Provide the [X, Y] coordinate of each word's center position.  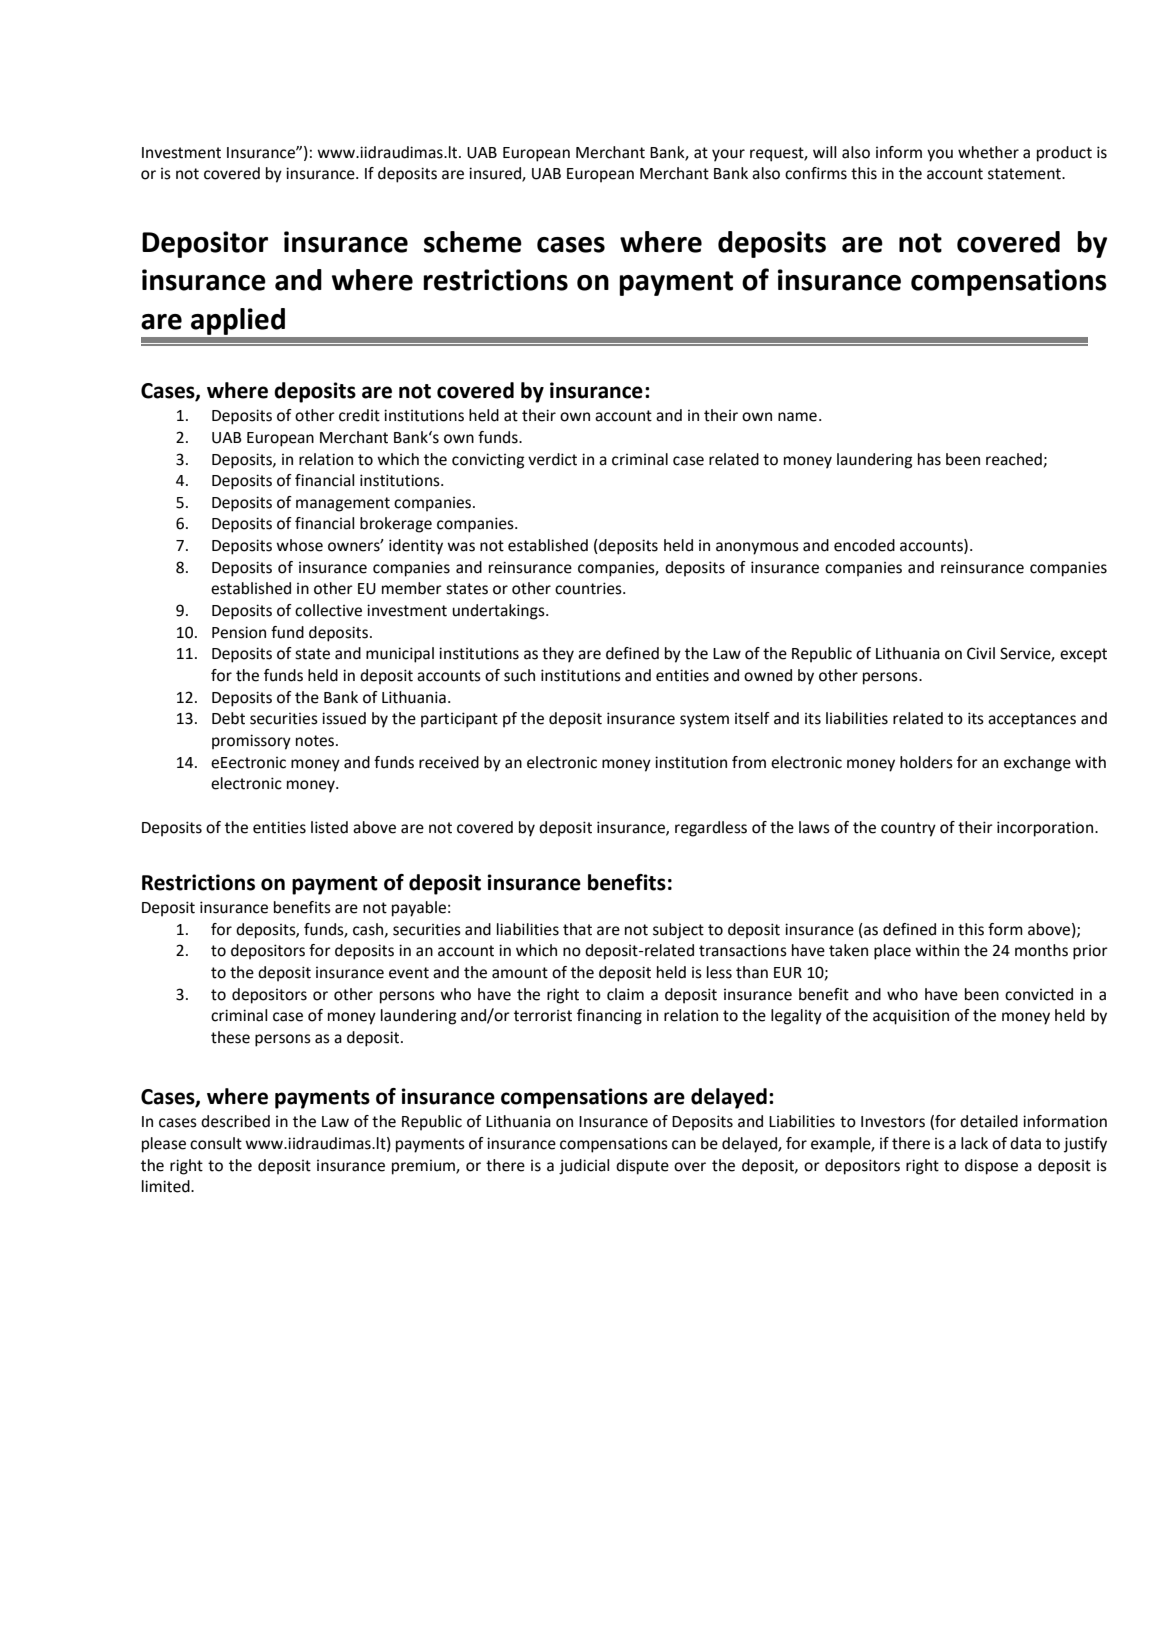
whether [988, 152]
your [728, 155]
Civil [981, 653]
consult [216, 1143]
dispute [642, 1167]
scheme [473, 242]
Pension [239, 632]
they [558, 655]
